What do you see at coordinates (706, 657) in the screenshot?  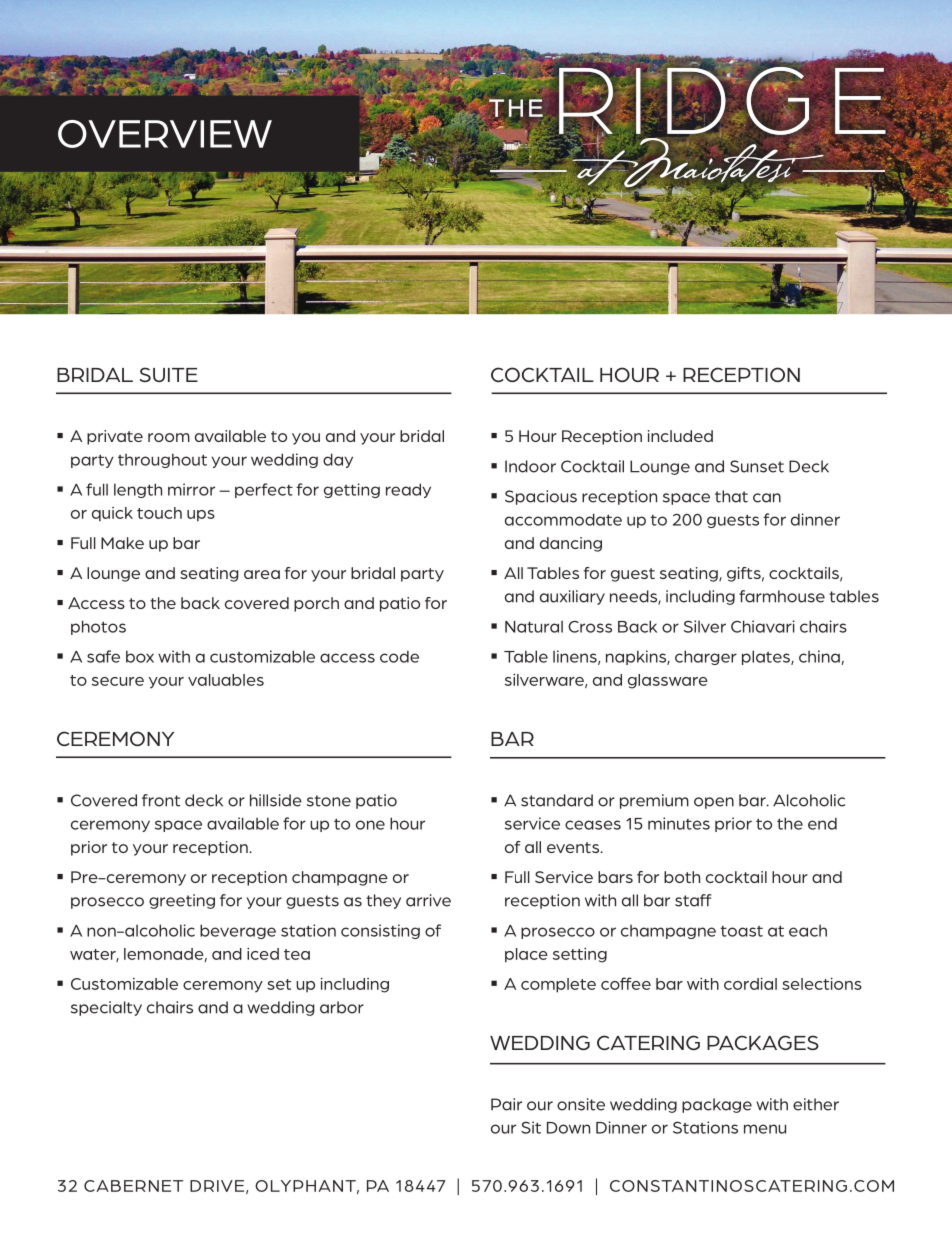 I see `charger` at bounding box center [706, 657].
